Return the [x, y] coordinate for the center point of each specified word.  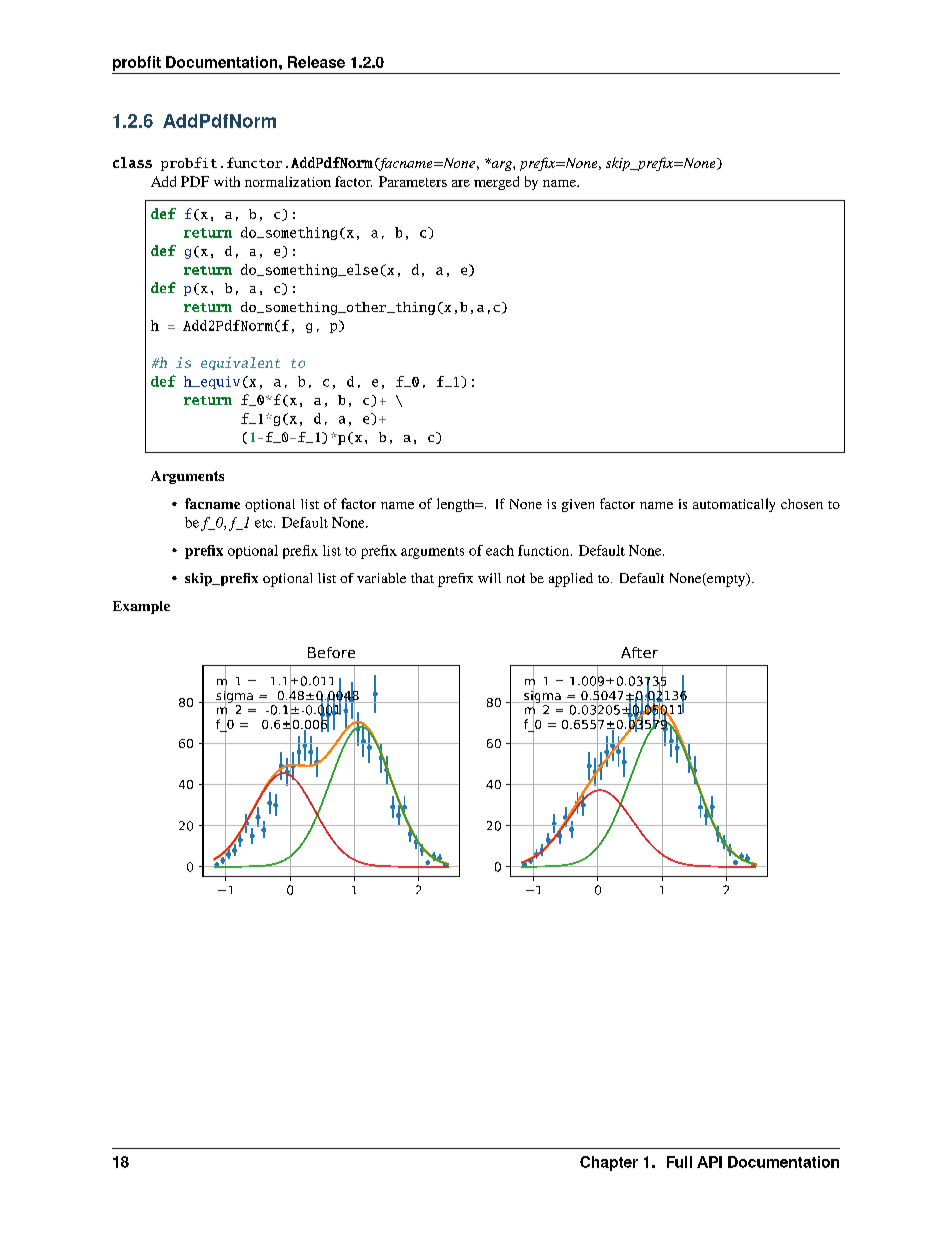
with [227, 181]
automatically [734, 505]
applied [571, 580]
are [461, 183]
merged [496, 183]
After [639, 652]
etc [265, 523]
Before [331, 652]
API [709, 1162]
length [457, 505]
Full [679, 1162]
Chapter [609, 1163]
